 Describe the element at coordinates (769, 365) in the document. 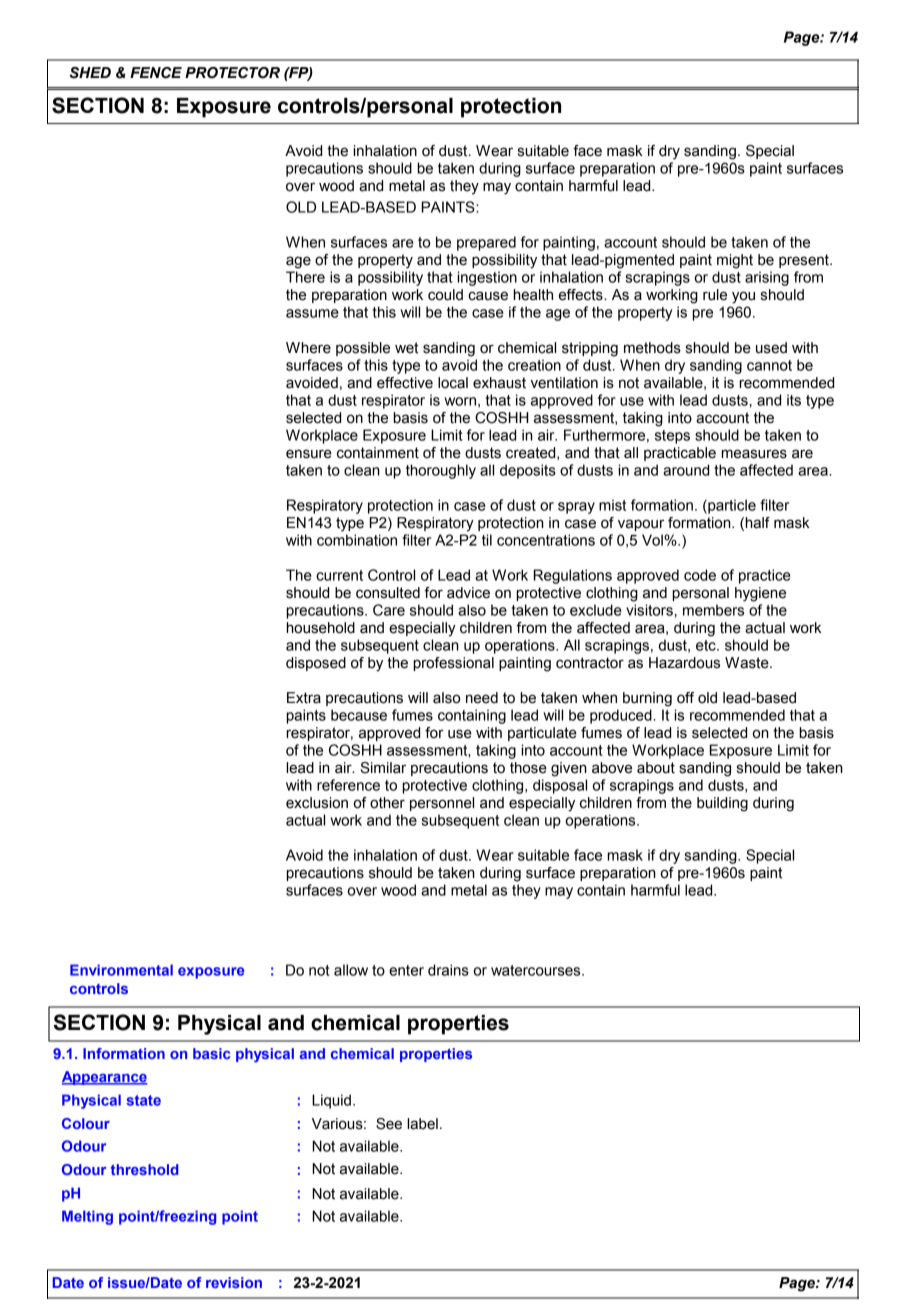

I see `cannot` at that location.
